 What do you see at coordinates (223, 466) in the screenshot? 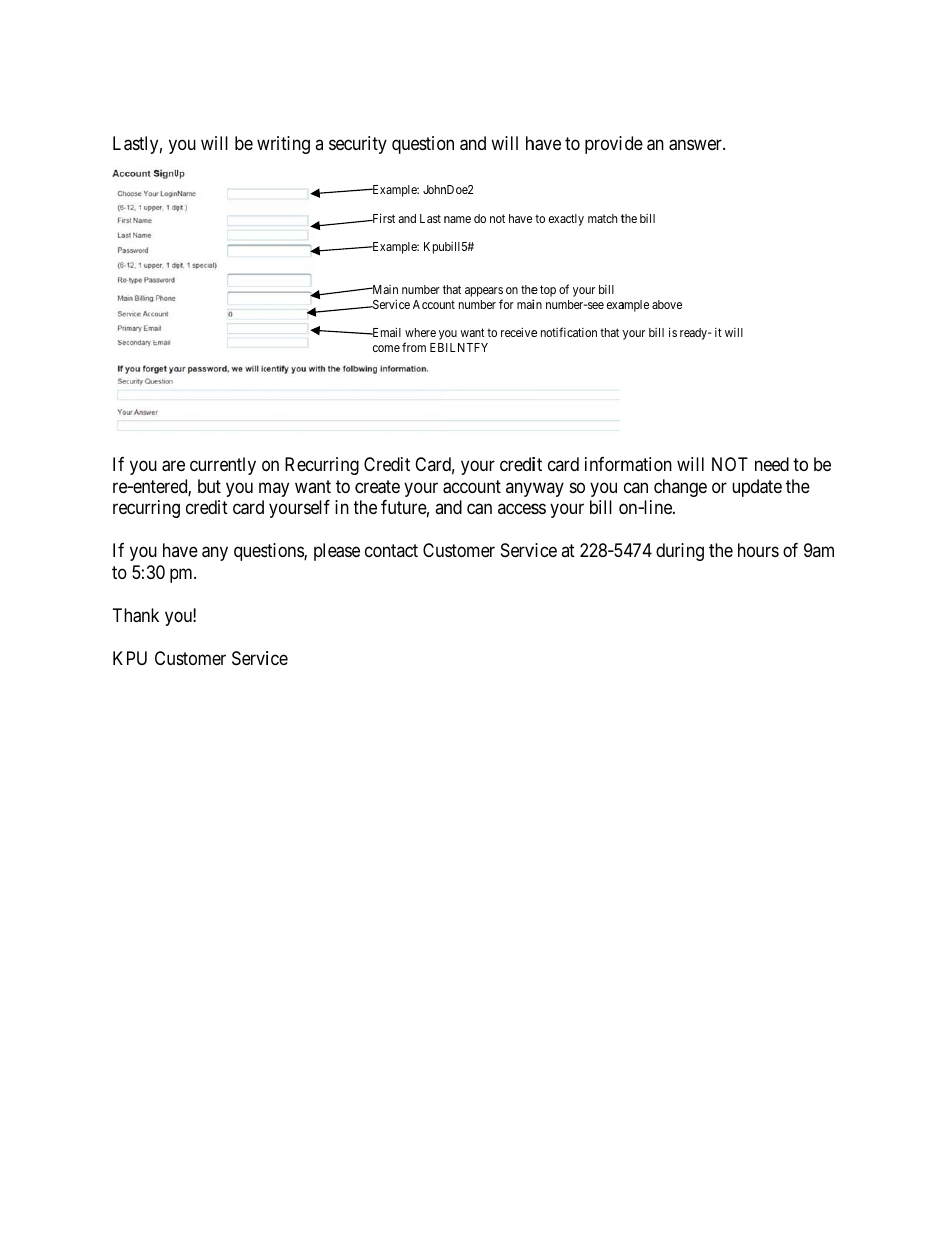
I see `currently` at bounding box center [223, 466].
